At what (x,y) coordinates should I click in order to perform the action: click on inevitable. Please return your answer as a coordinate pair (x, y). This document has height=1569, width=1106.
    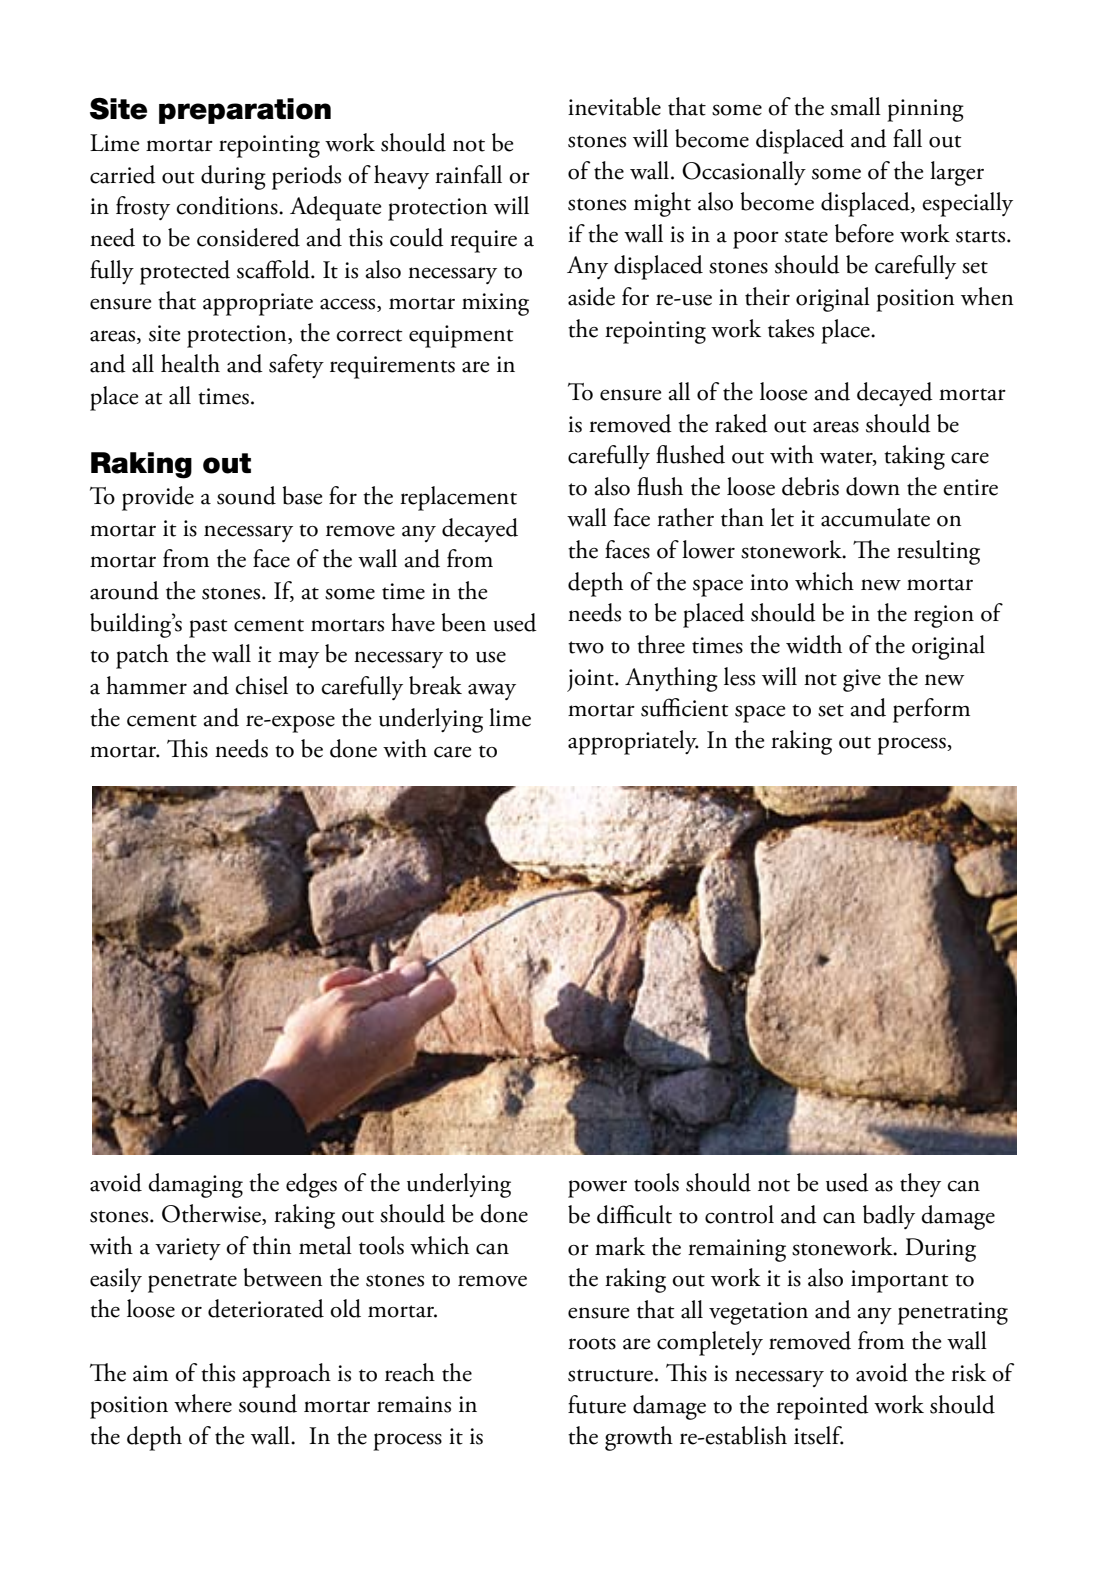
    Looking at the image, I should click on (614, 106).
